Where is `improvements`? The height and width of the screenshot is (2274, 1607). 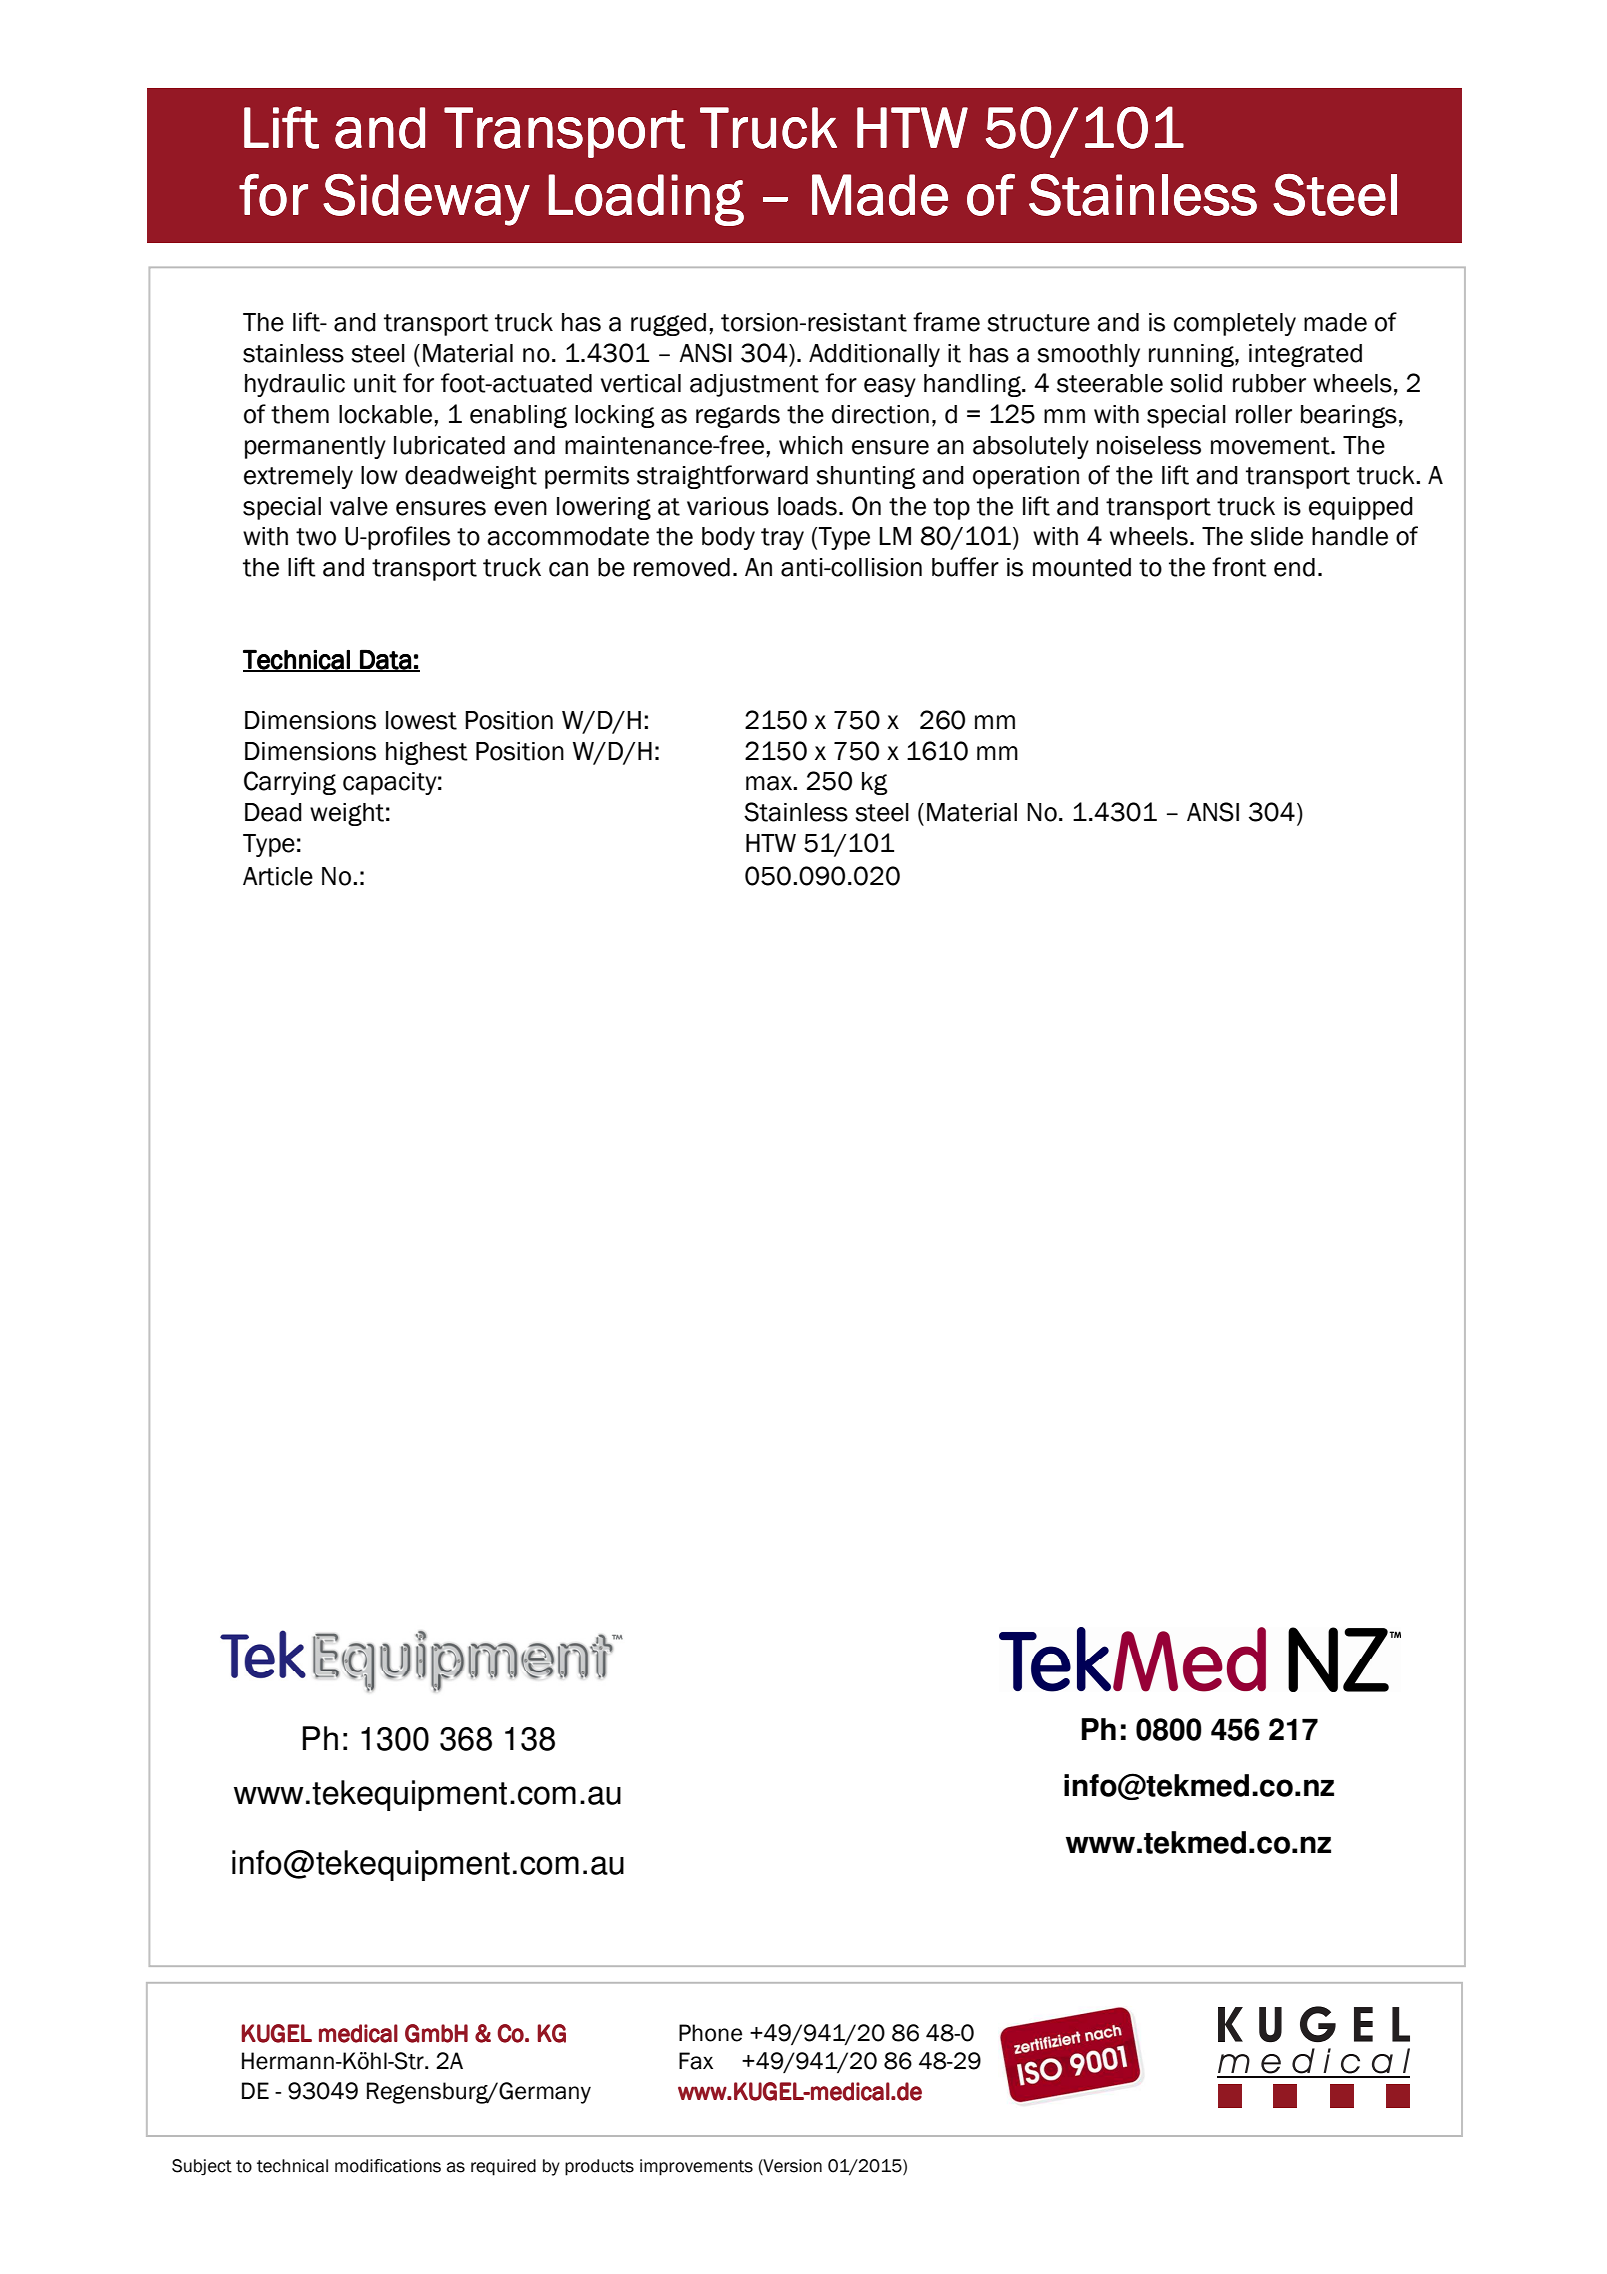 improvements is located at coordinates (696, 2167).
